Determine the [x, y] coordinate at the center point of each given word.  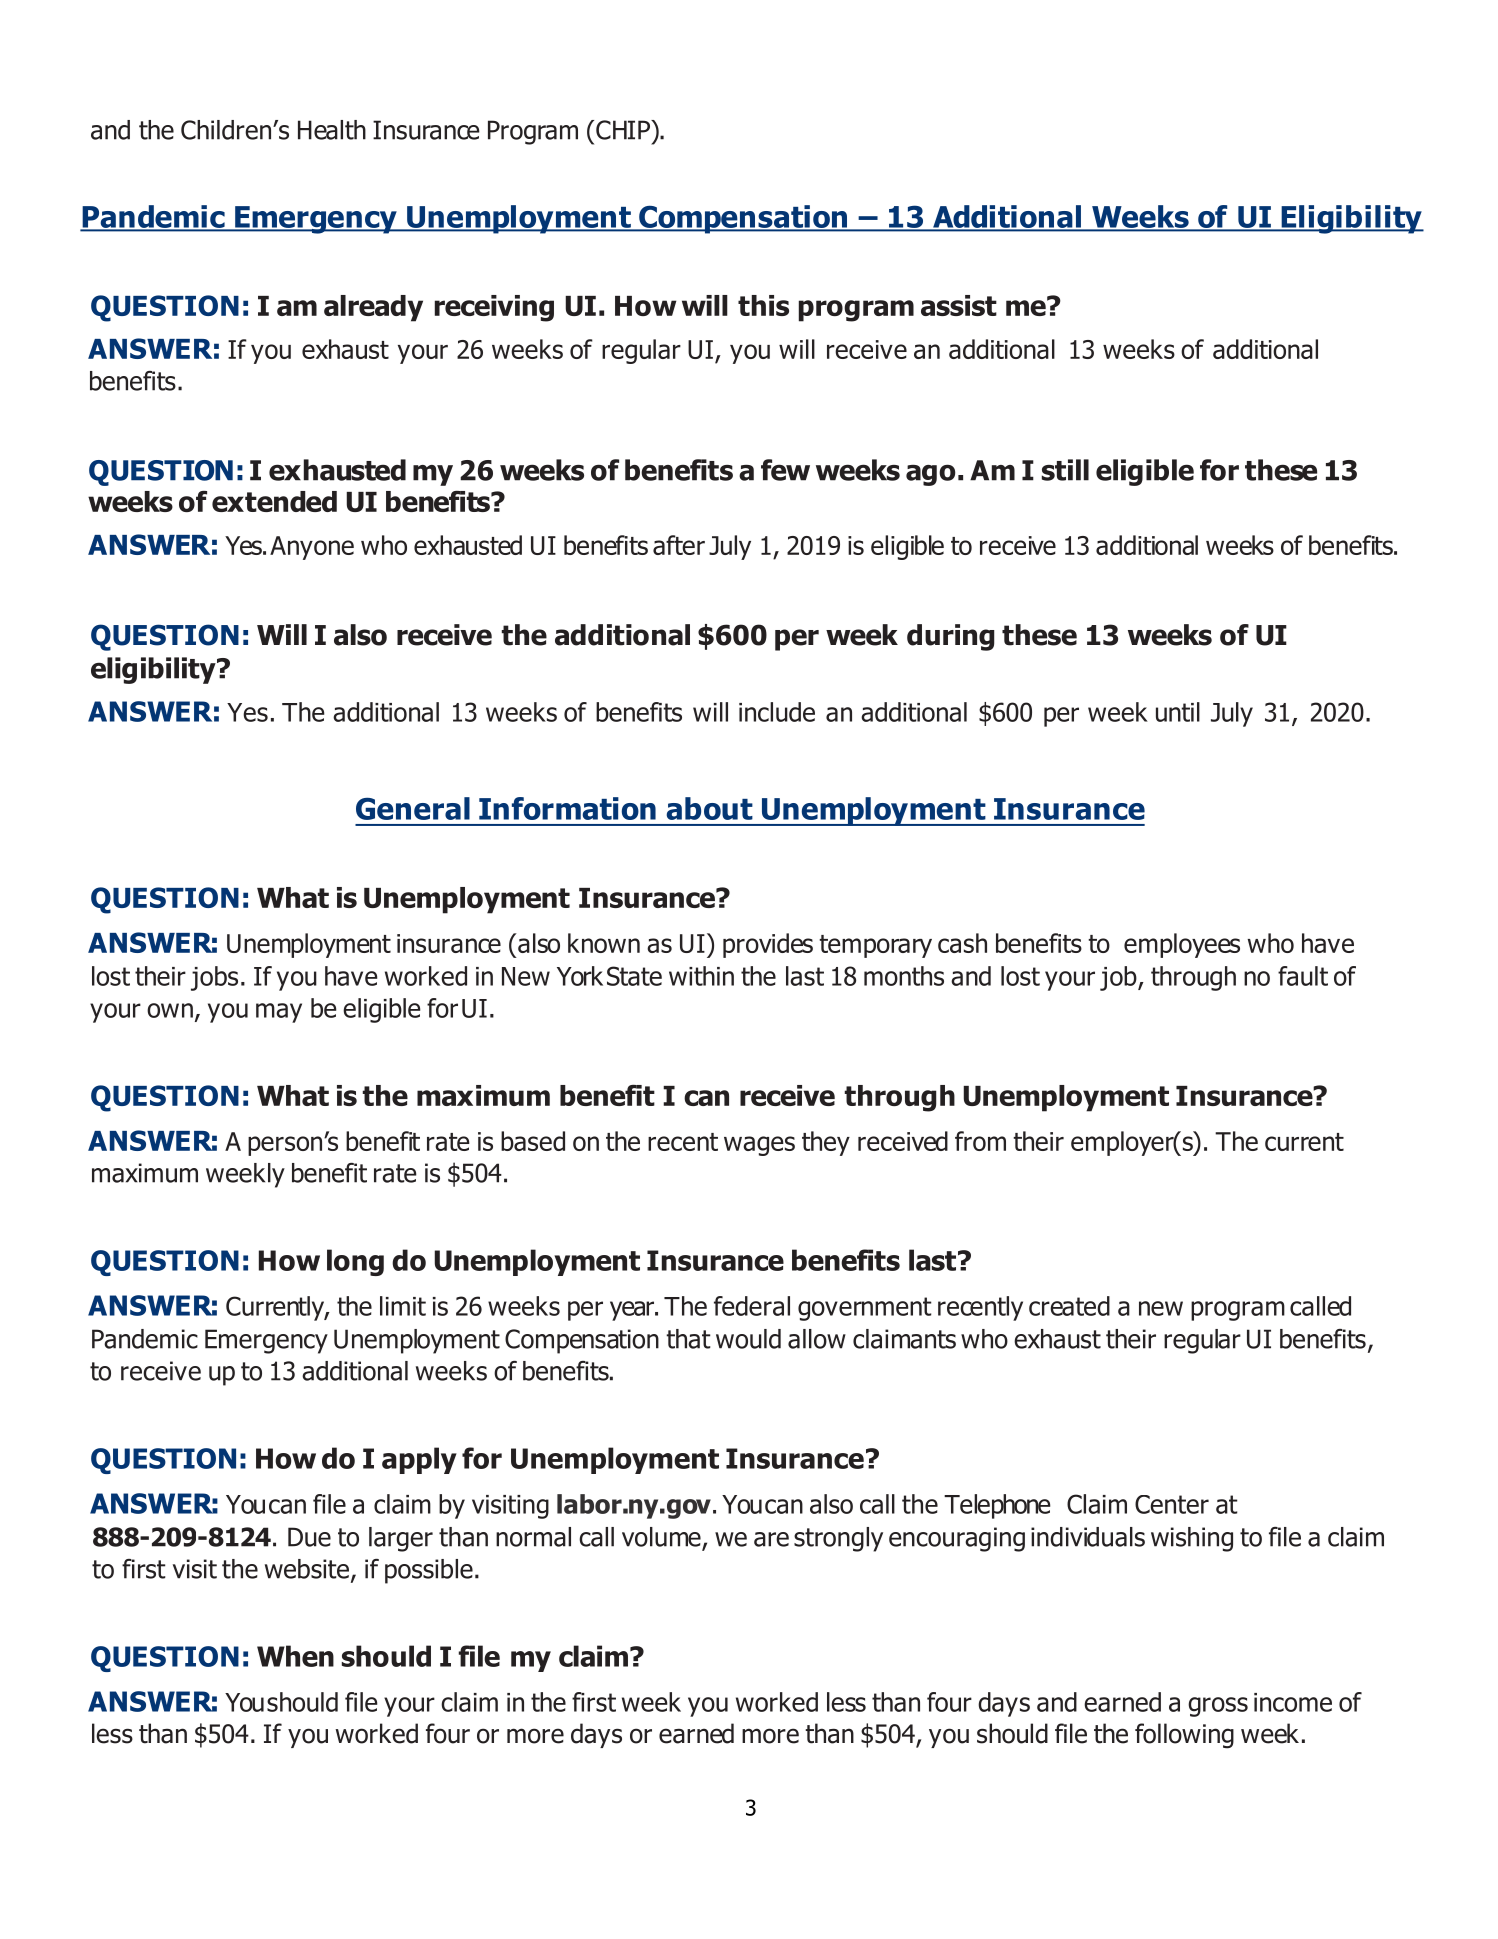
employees [1182, 945]
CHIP [624, 130]
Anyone [312, 548]
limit [403, 1306]
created [1069, 1306]
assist [959, 305]
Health [332, 130]
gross [1218, 1707]
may [279, 1013]
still [1065, 470]
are [771, 1539]
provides [768, 945]
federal [752, 1306]
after [679, 545]
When [295, 1656]
